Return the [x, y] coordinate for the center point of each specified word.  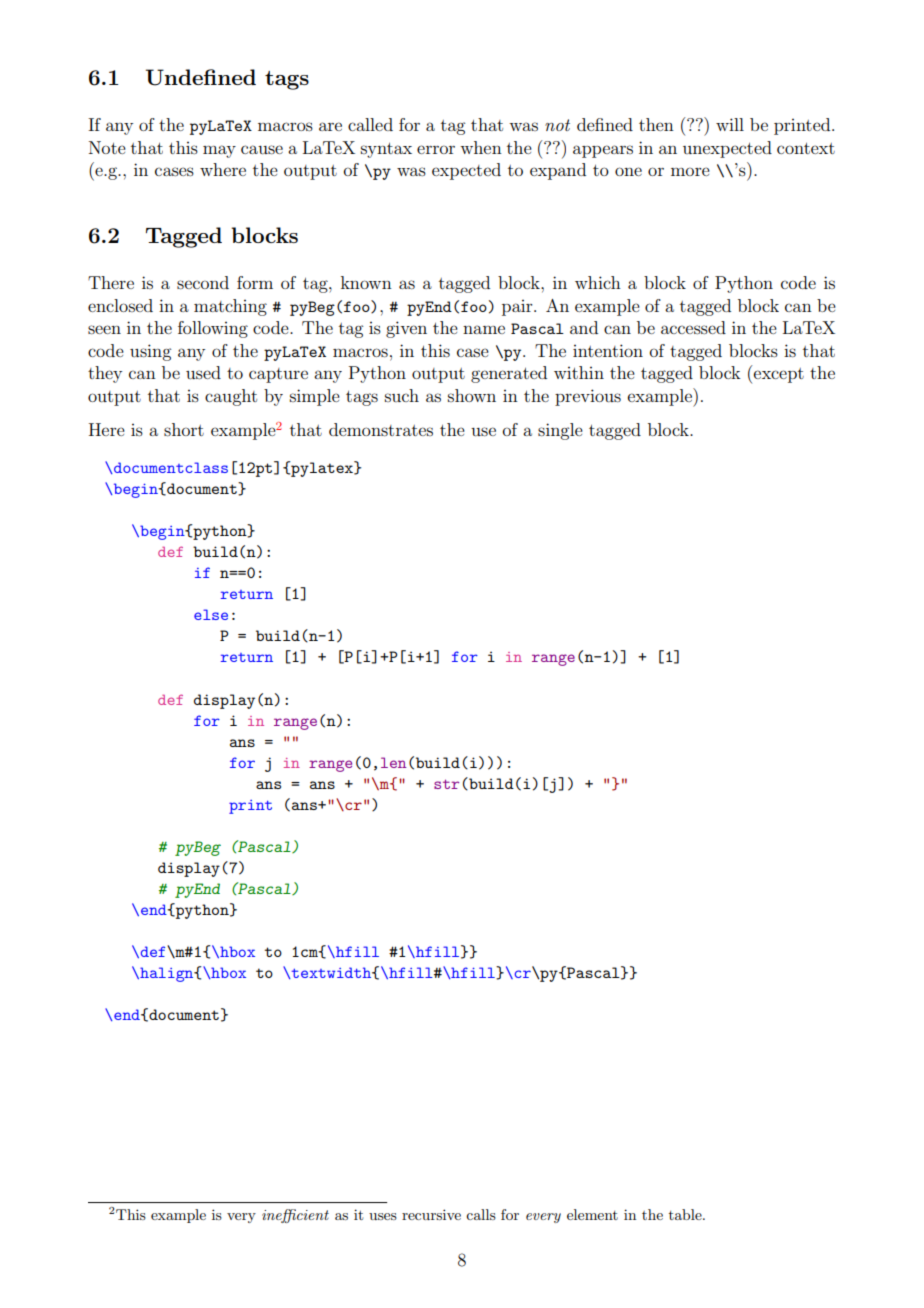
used [203, 372]
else [211, 614]
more [690, 171]
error [436, 149]
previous [588, 397]
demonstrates [381, 429]
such [402, 395]
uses [383, 1216]
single [560, 431]
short [184, 429]
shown [472, 395]
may [219, 151]
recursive [431, 1214]
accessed [693, 327]
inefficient [295, 1216]
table [686, 1214]
